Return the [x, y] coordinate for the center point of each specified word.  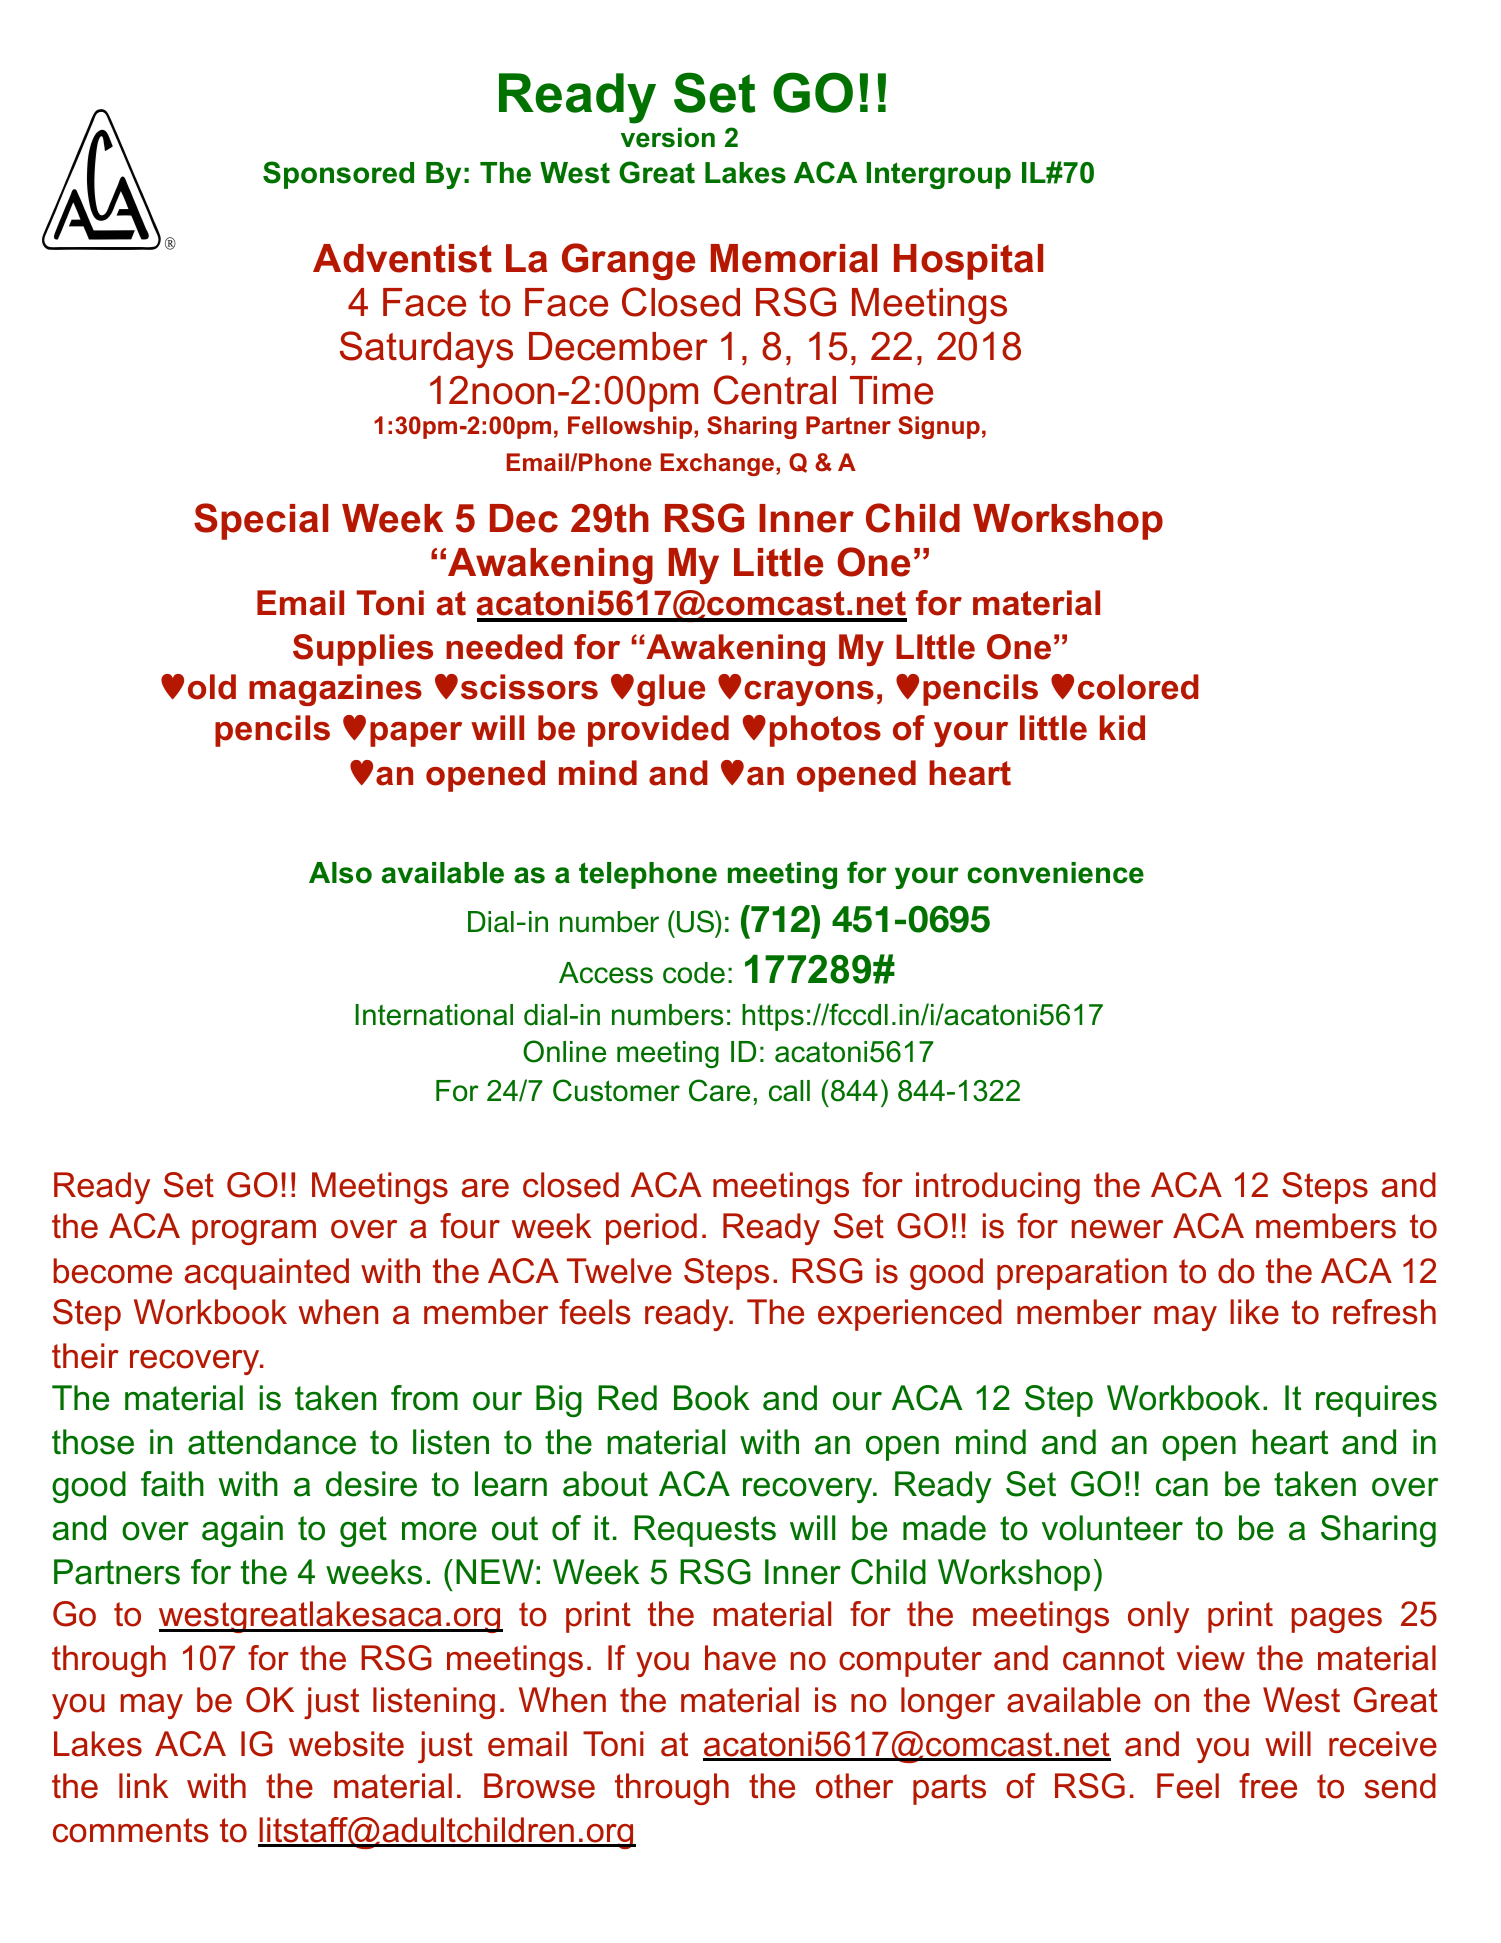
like [1254, 1312]
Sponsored [338, 175]
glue [671, 690]
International [434, 1015]
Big [559, 1401]
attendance [272, 1442]
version [668, 137]
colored [1138, 687]
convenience [1055, 873]
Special [261, 521]
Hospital [968, 262]
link [143, 1785]
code [694, 973]
